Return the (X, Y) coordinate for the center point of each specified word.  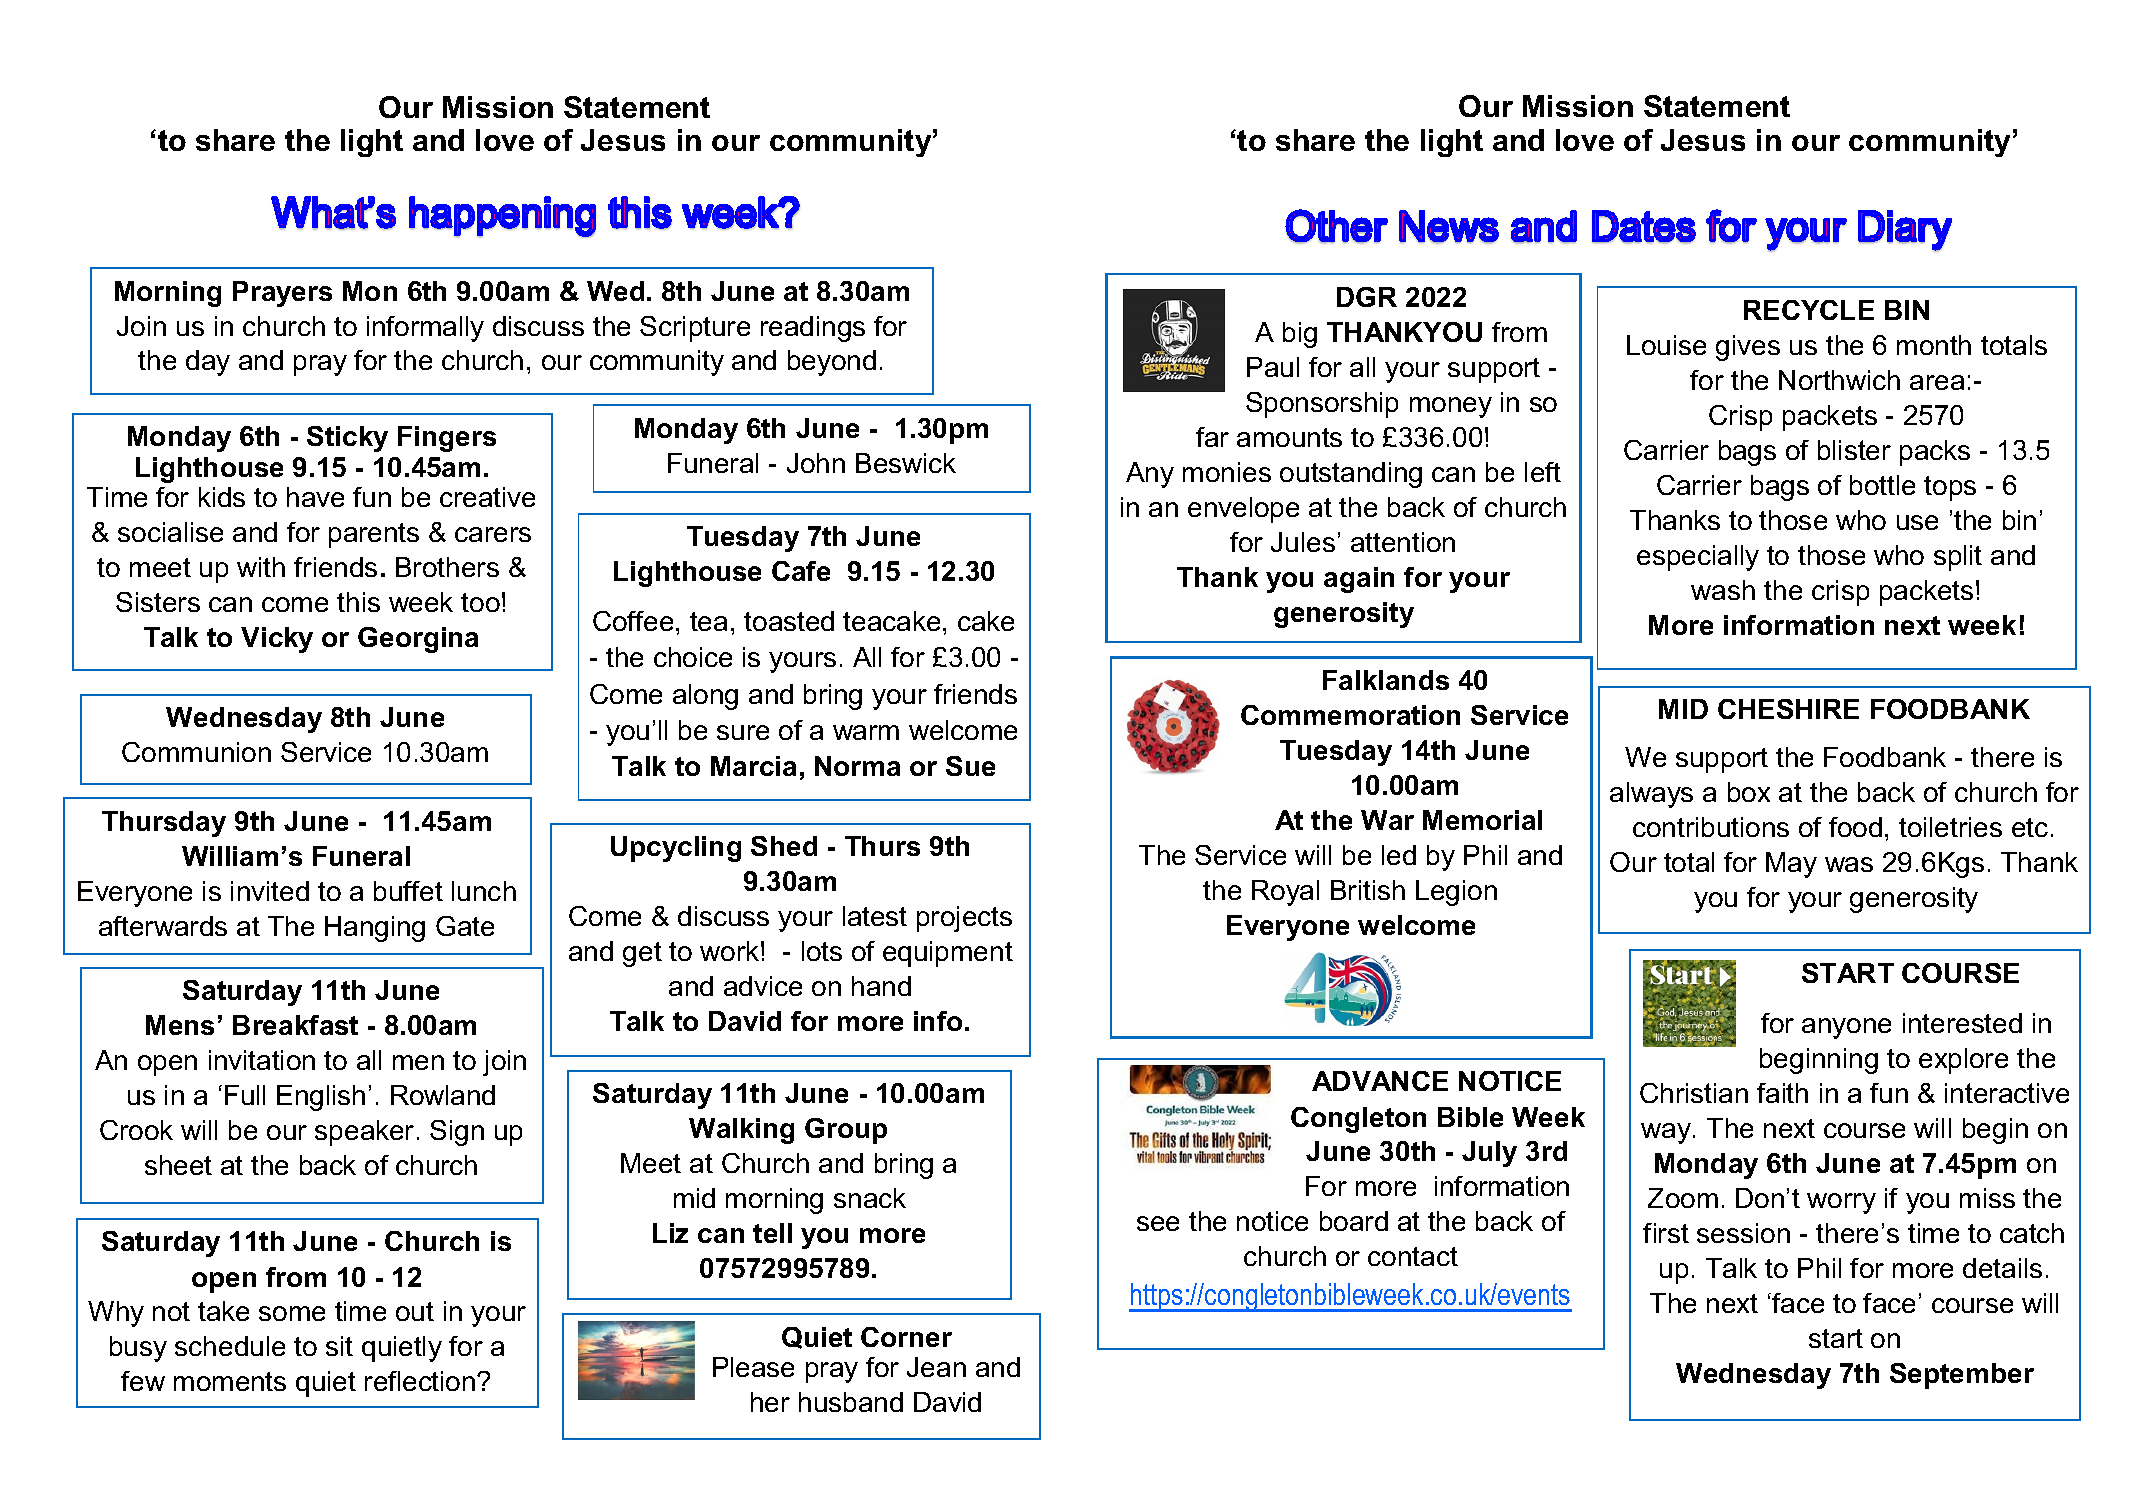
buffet (408, 891)
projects (964, 919)
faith (1782, 1093)
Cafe (801, 571)
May (1791, 865)
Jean (936, 1367)
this (358, 602)
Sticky (347, 439)
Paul (1273, 367)
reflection (421, 1381)
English (321, 1098)
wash (1723, 590)
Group (846, 1131)
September (1962, 1376)
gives (1748, 348)
